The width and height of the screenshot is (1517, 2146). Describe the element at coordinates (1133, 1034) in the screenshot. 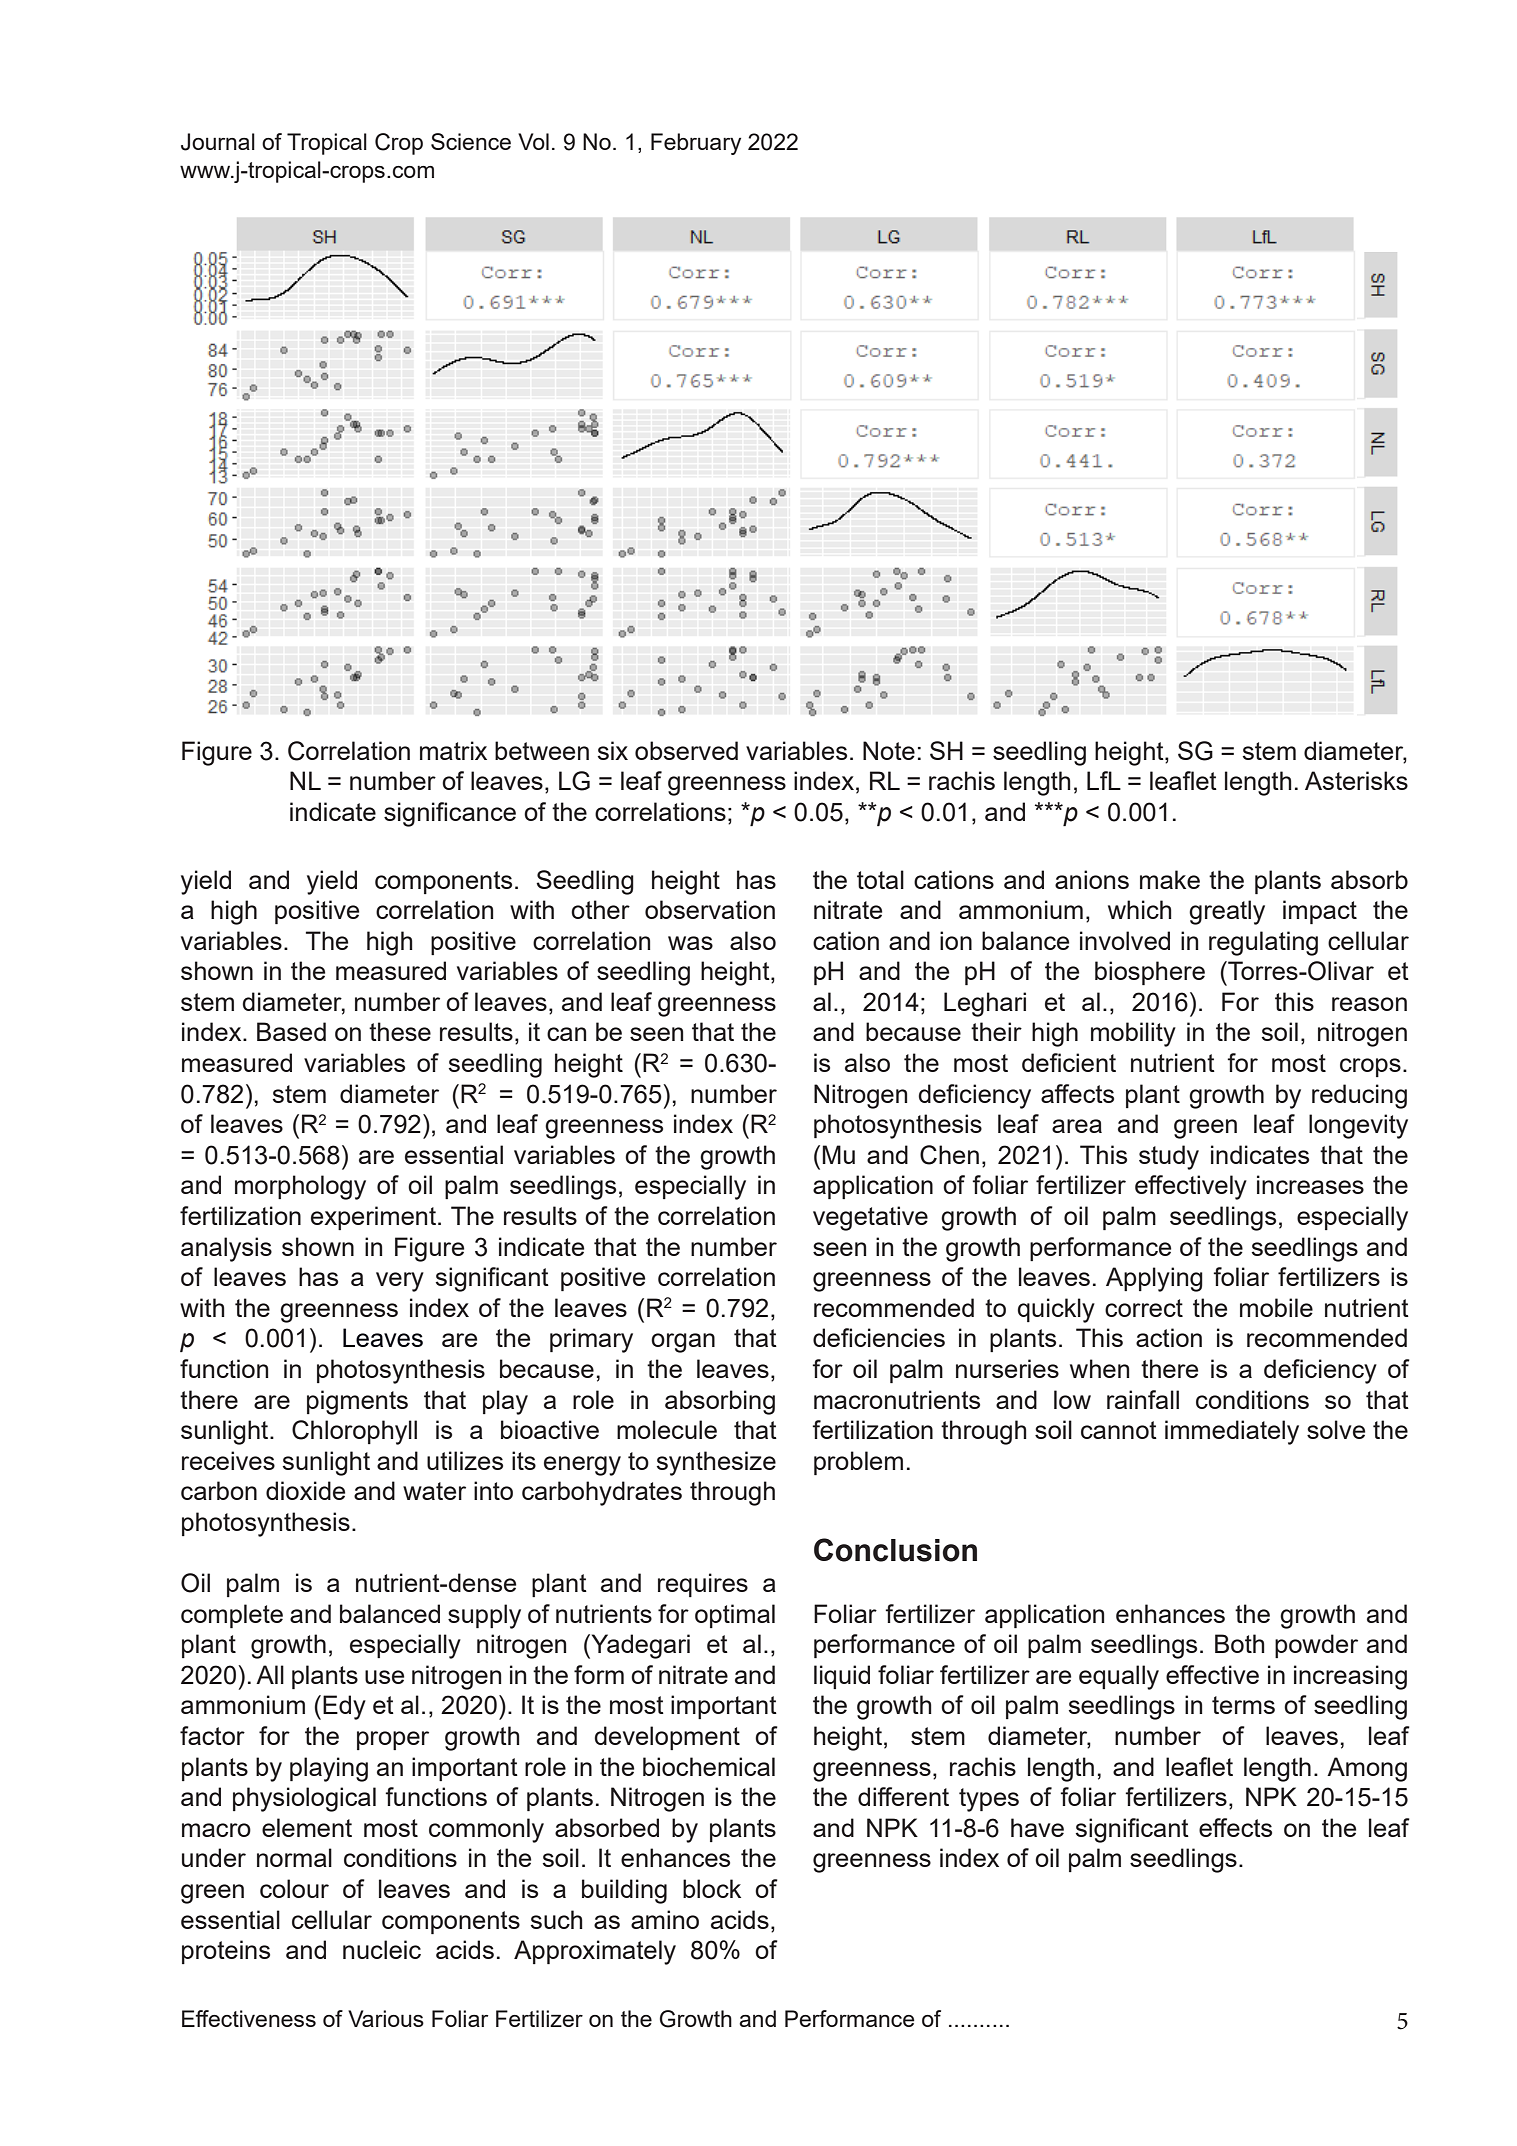

I see `mobility` at that location.
